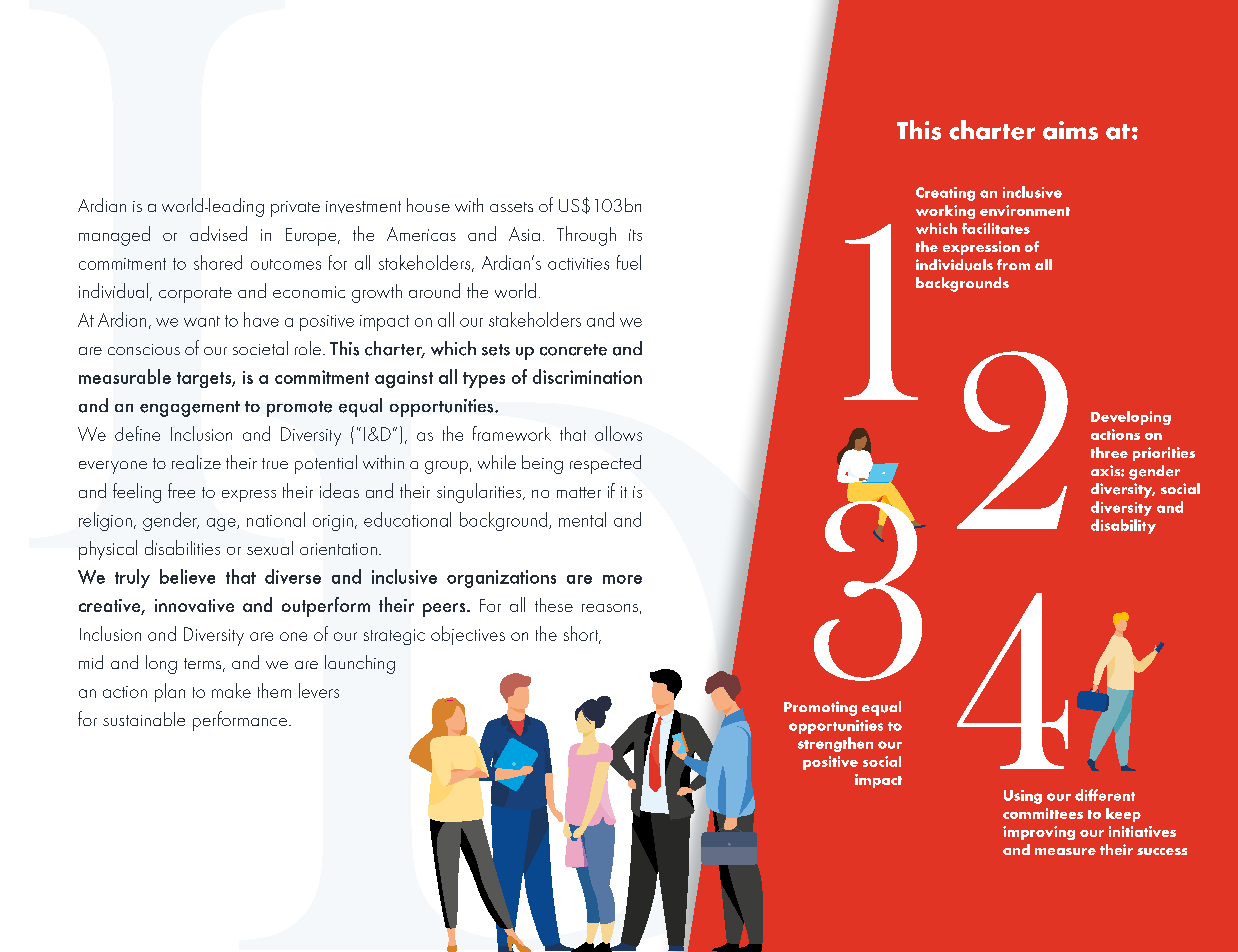 This screenshot has height=952, width=1238. I want to click on its, so click(635, 235).
